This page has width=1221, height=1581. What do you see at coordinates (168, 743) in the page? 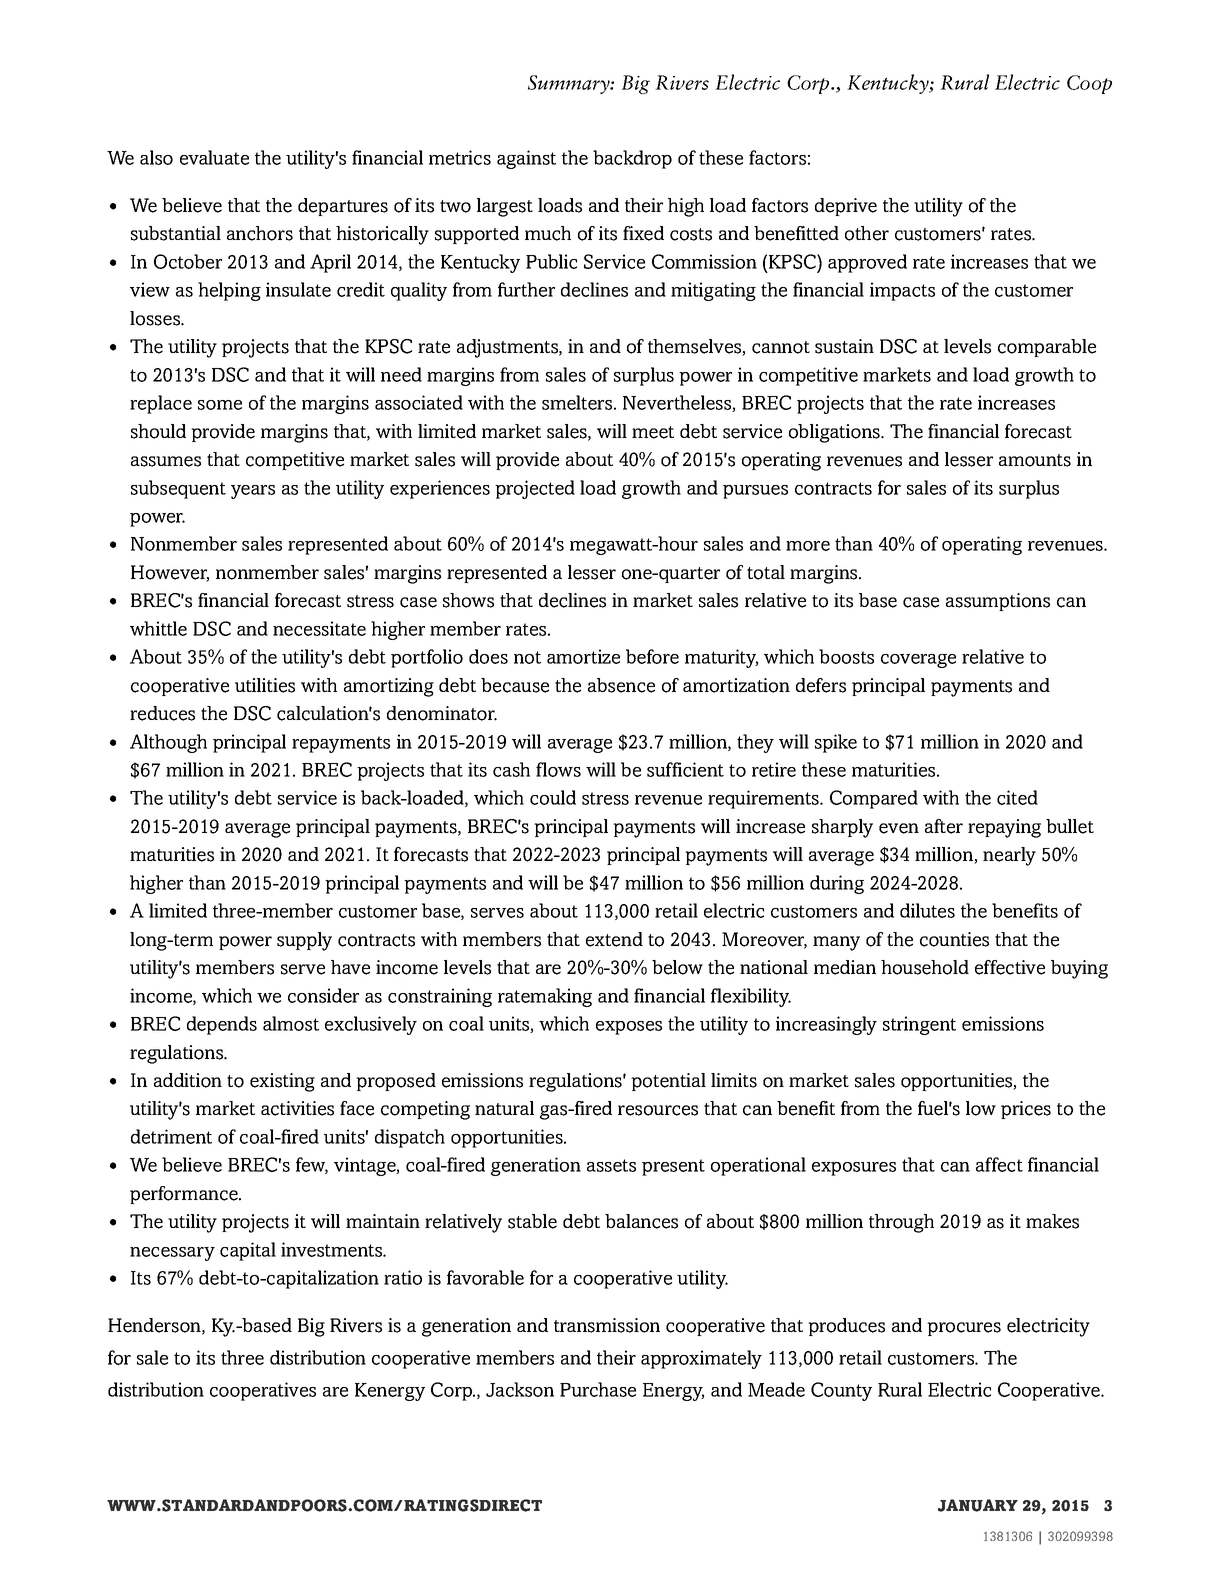
I see `Although` at bounding box center [168, 743].
